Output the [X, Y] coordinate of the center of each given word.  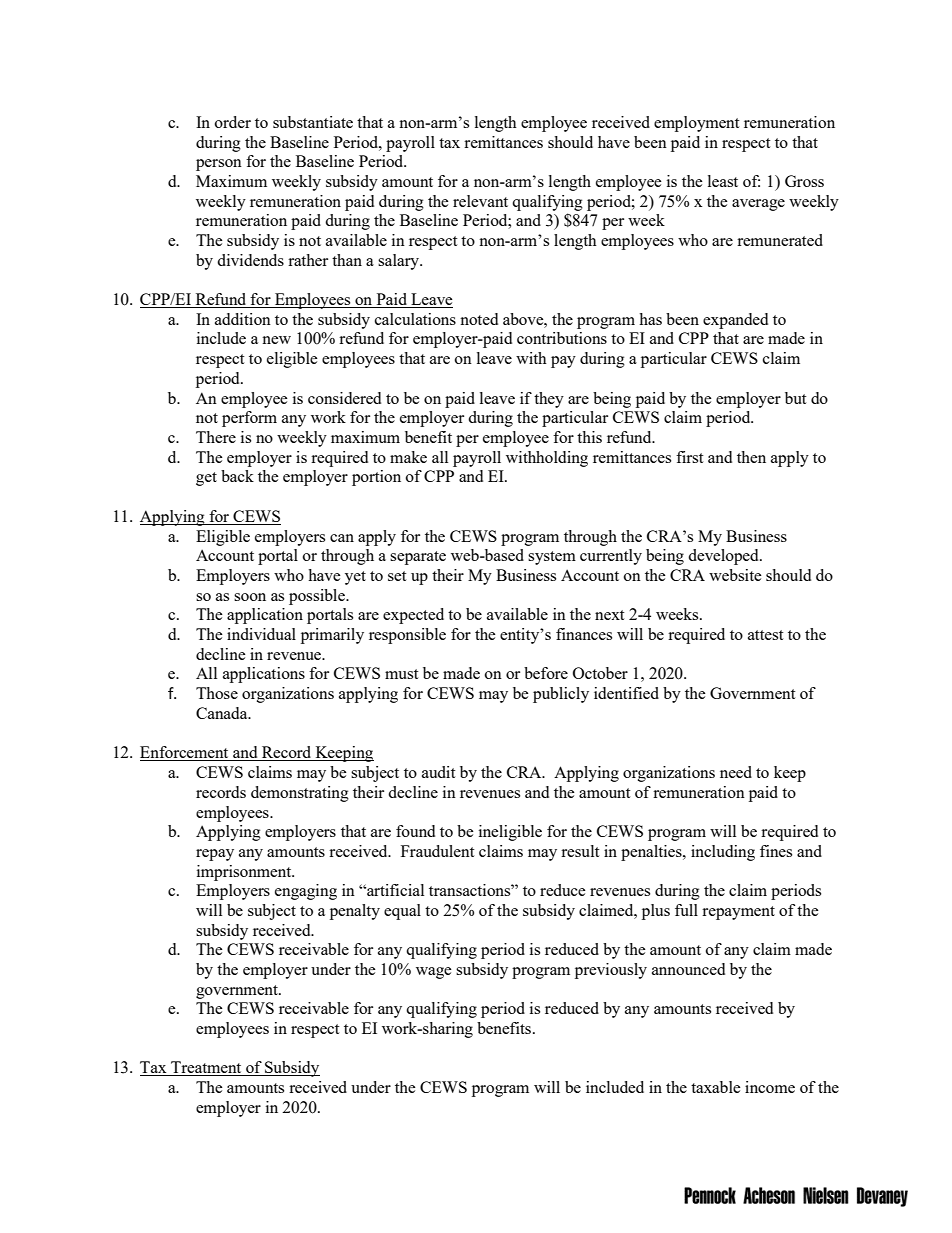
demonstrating [300, 794]
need [736, 772]
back [237, 476]
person [219, 165]
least [723, 181]
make [408, 457]
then [751, 457]
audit [438, 772]
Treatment [206, 1068]
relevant [480, 201]
